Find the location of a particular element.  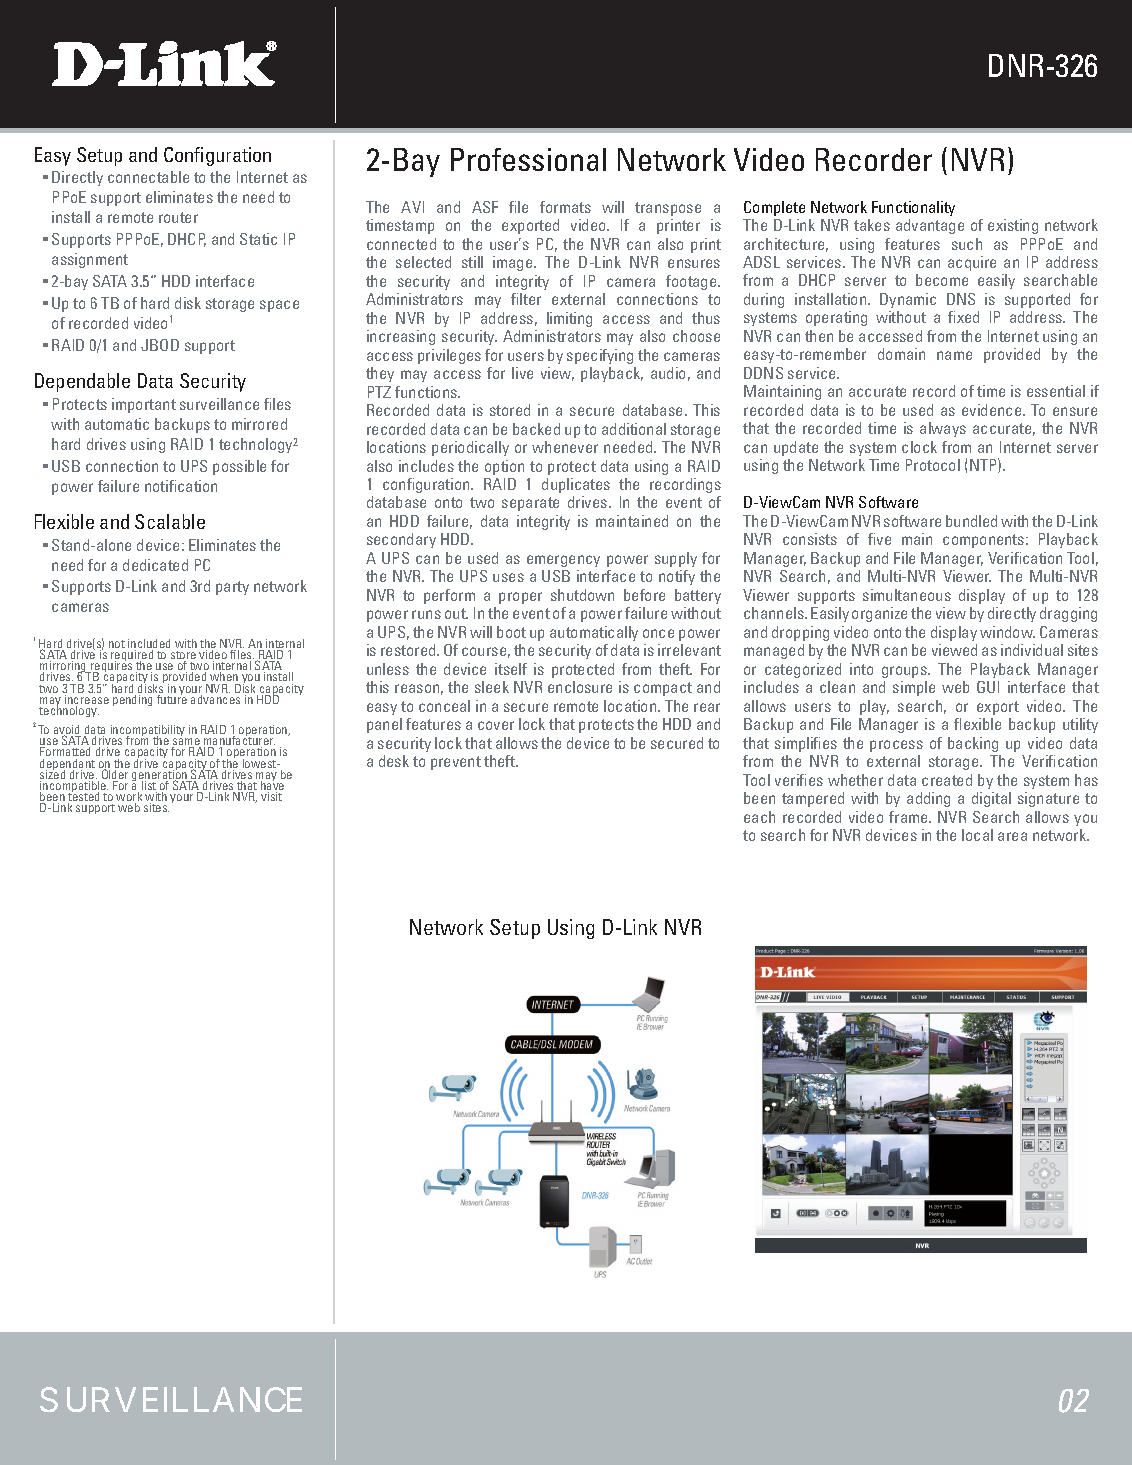

Functionality is located at coordinates (913, 208).
